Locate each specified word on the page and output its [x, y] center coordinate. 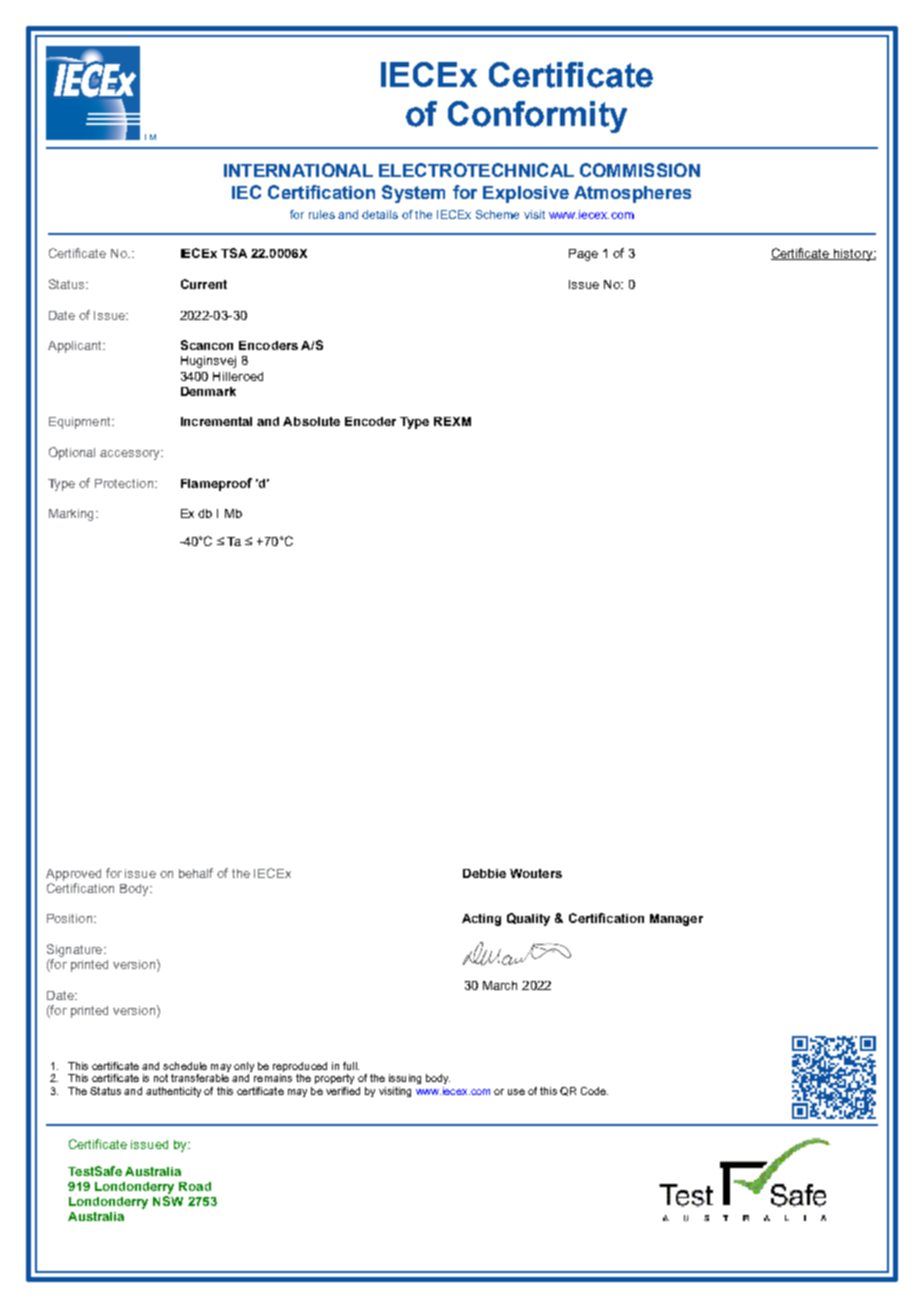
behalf [196, 873]
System [413, 194]
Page [583, 255]
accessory [131, 455]
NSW [168, 1201]
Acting [481, 920]
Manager [676, 920]
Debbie [484, 873]
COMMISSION [640, 170]
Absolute [311, 421]
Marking [71, 515]
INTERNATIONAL [298, 170]
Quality [528, 919]
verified [343, 1091]
